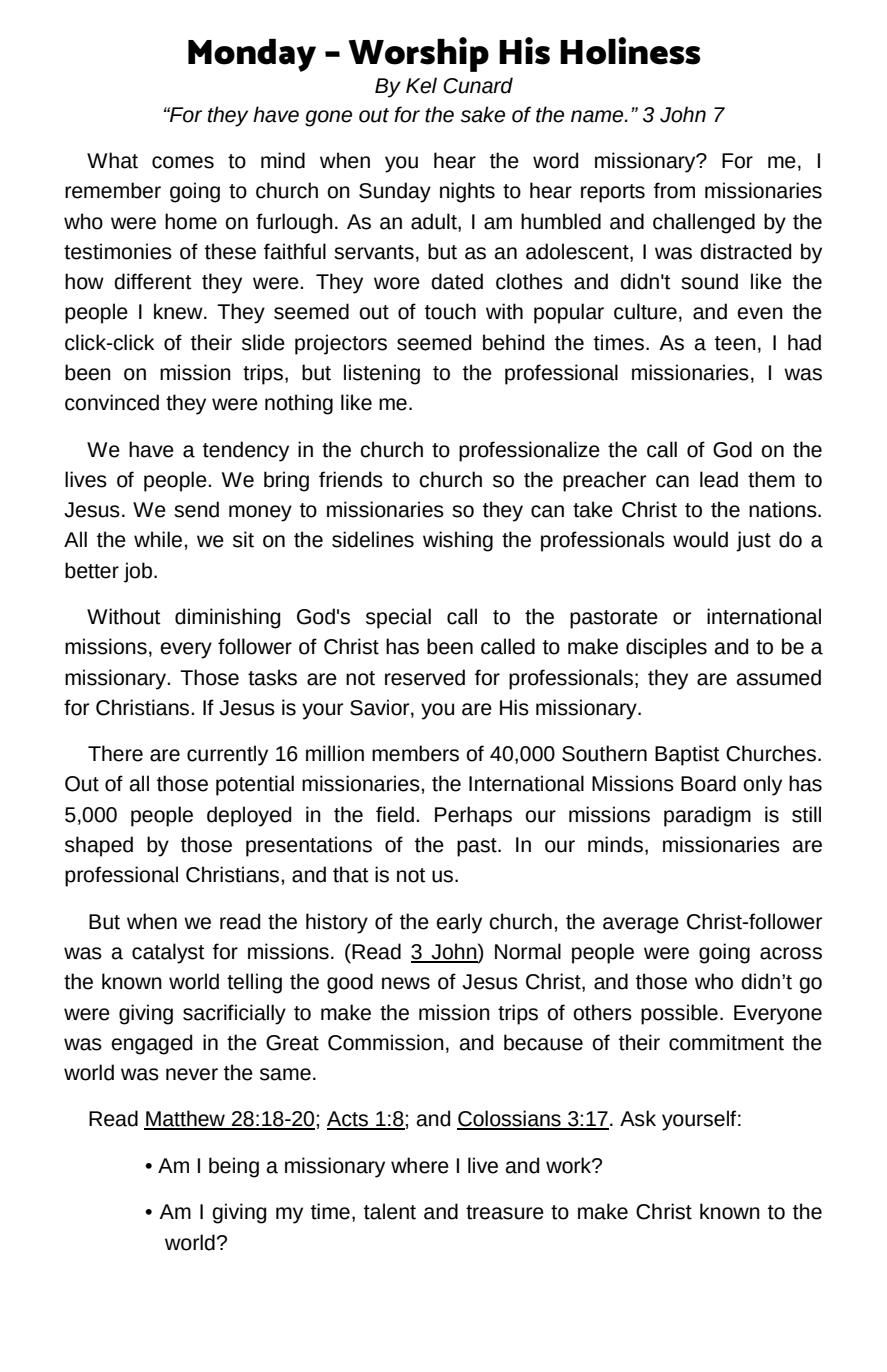  What do you see at coordinates (726, 1042) in the screenshot?
I see `commitment` at bounding box center [726, 1042].
